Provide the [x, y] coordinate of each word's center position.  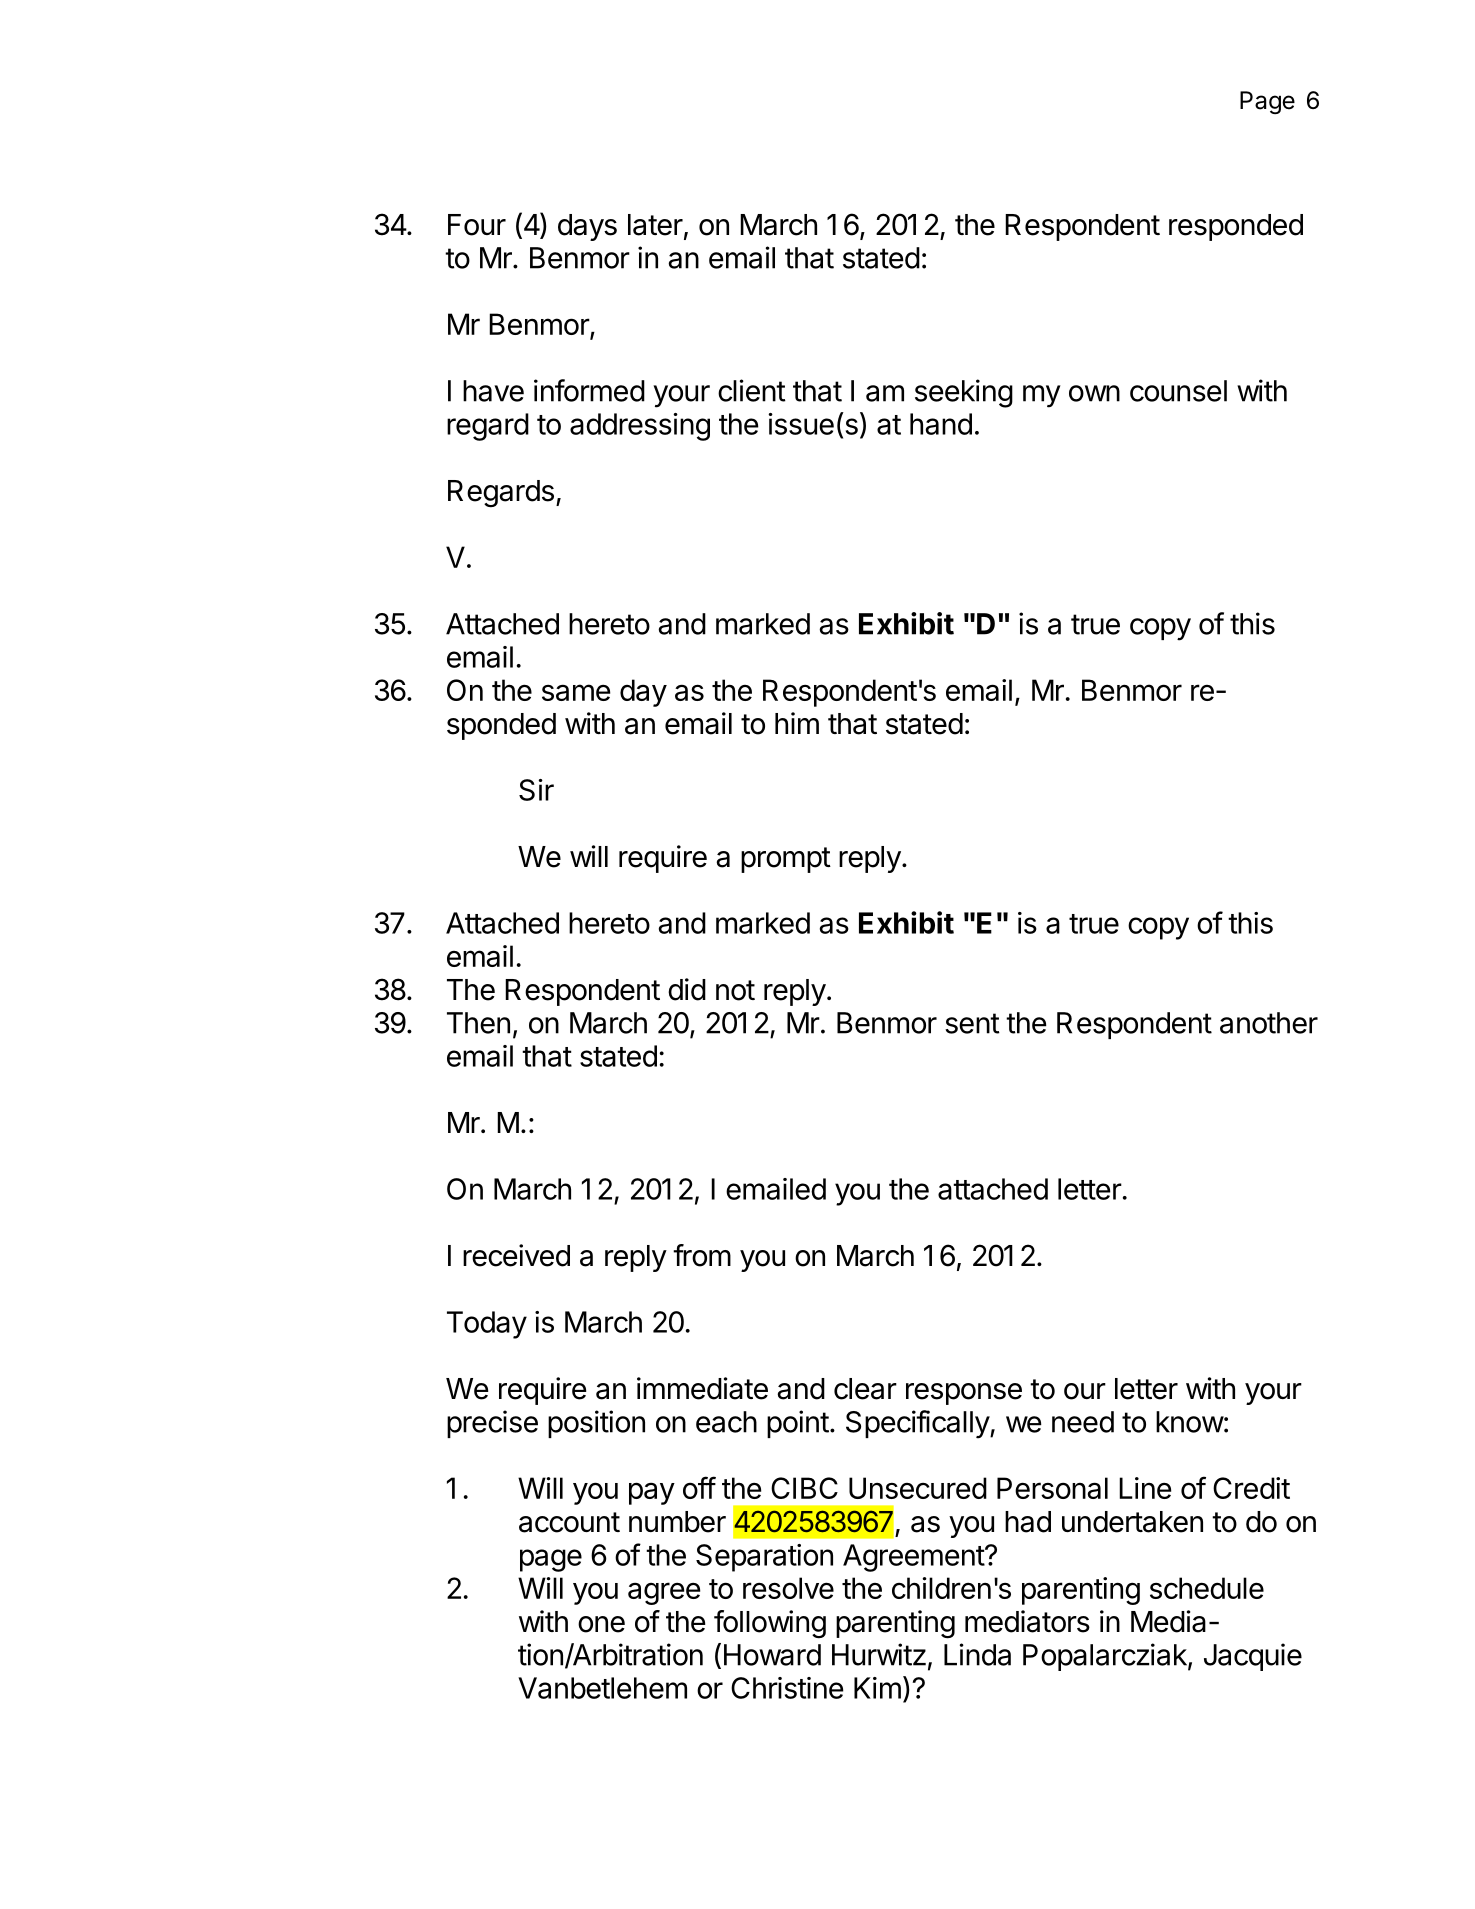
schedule [1207, 1588]
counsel [1178, 391]
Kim [877, 1688]
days [587, 227]
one [601, 1624]
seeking [964, 393]
